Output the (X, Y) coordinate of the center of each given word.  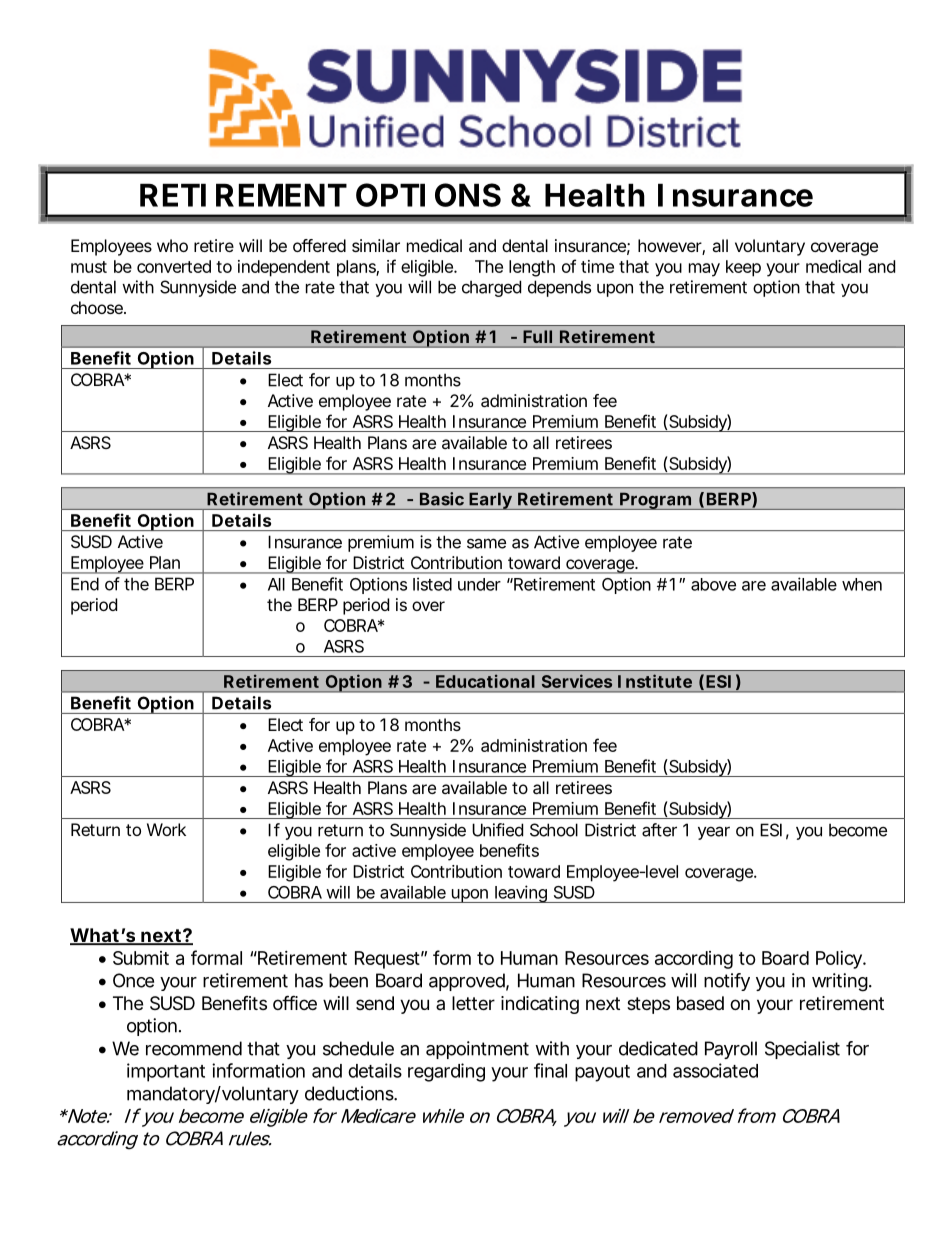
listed (432, 584)
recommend (194, 1048)
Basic (442, 499)
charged (491, 288)
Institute (655, 681)
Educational (485, 681)
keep (743, 268)
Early (490, 501)
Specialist (802, 1050)
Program (654, 501)
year (714, 833)
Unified (497, 830)
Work (166, 829)
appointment (477, 1050)
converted (174, 266)
